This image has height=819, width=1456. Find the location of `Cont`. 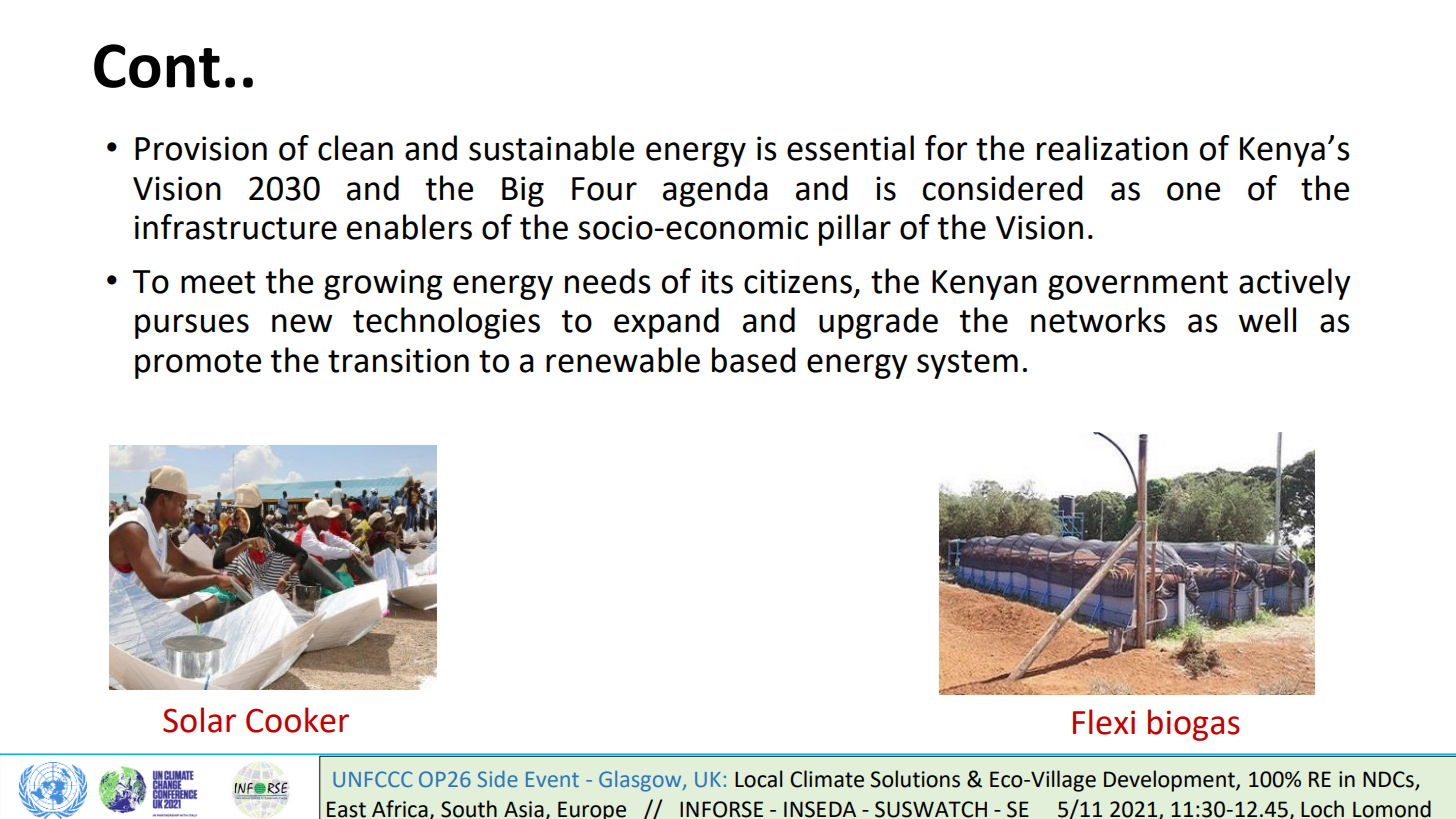

Cont is located at coordinates (157, 66).
